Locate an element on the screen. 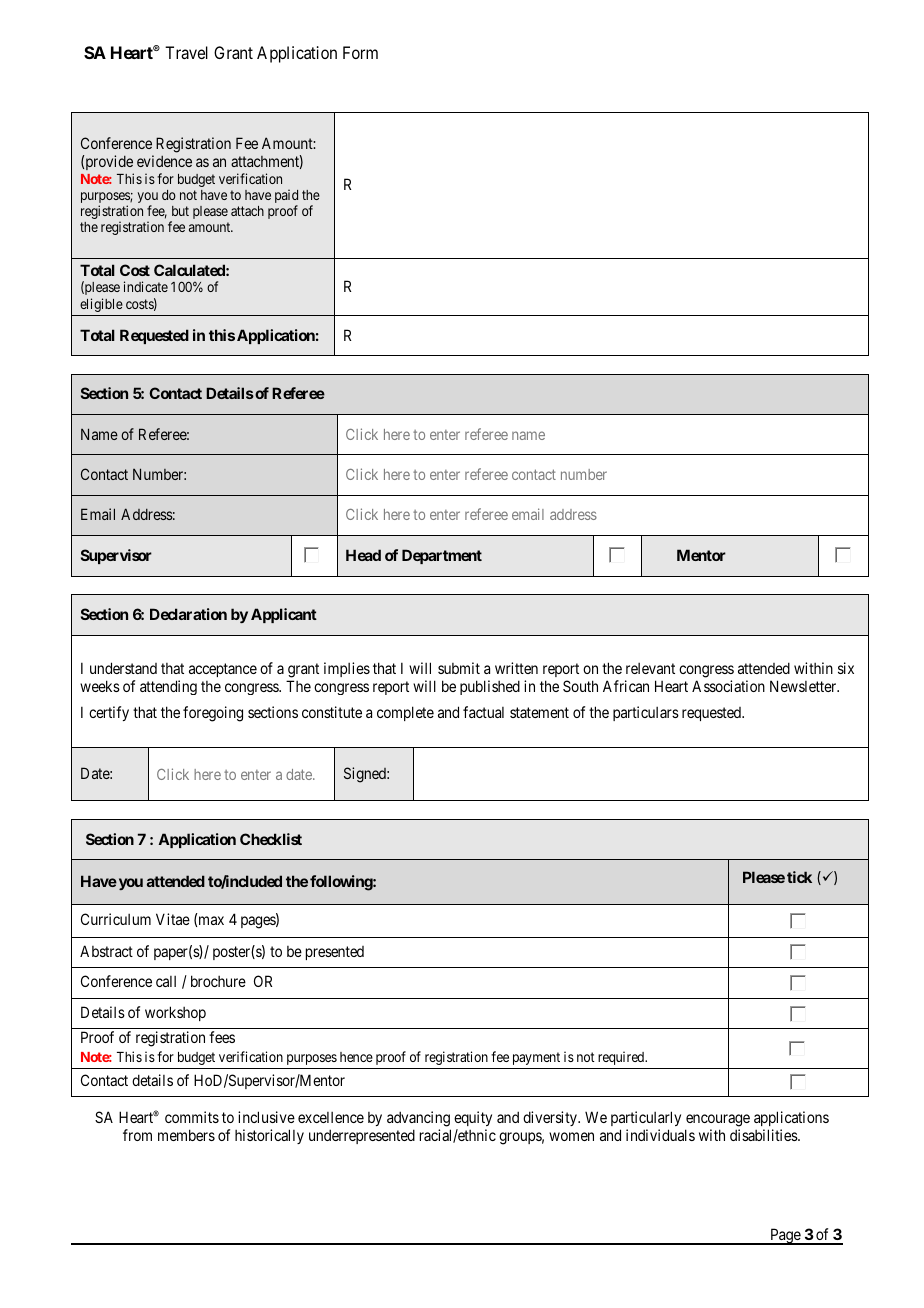  Form is located at coordinates (360, 52).
